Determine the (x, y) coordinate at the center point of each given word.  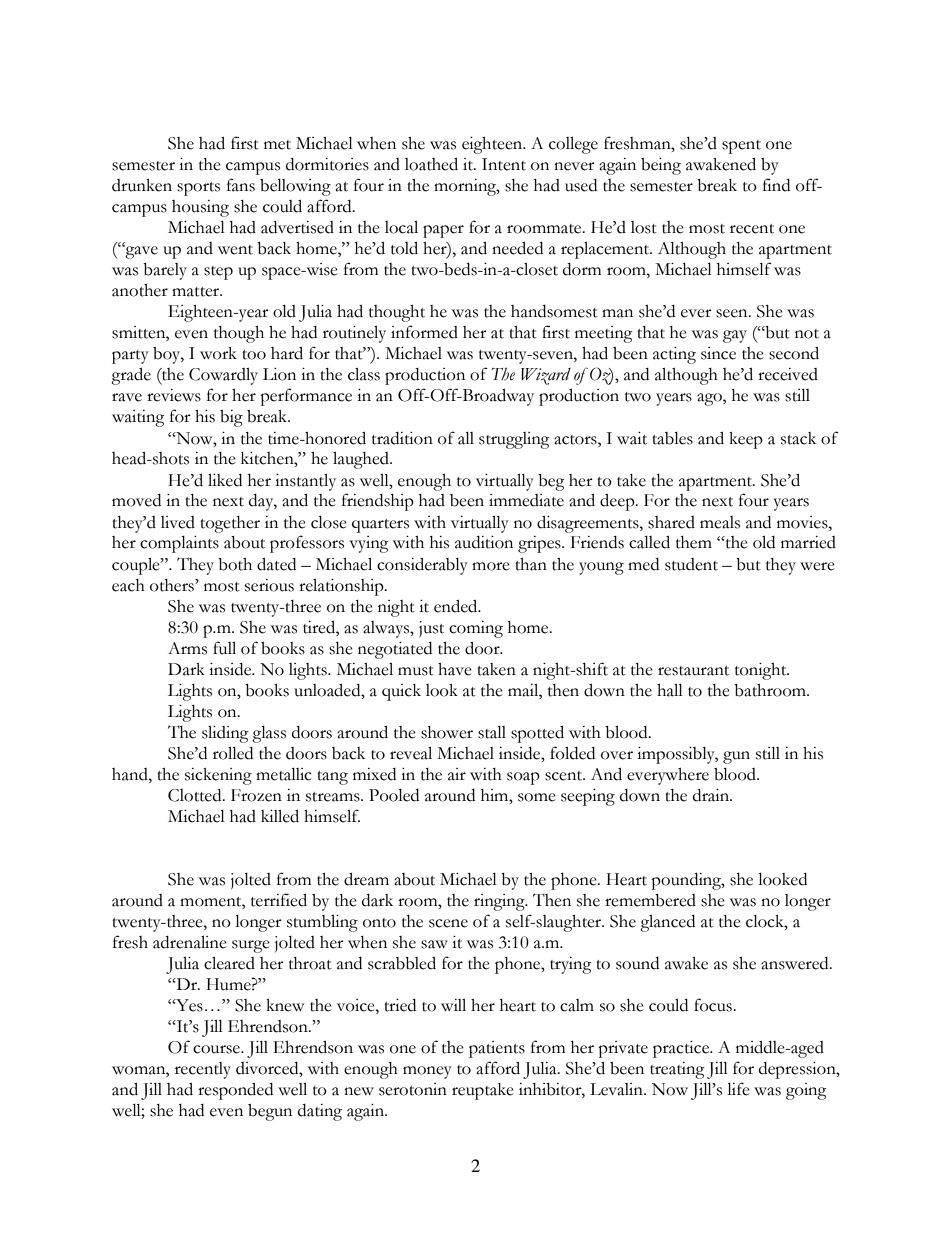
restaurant (693, 671)
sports (198, 189)
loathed (431, 164)
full (224, 648)
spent (741, 147)
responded (235, 1091)
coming (476, 629)
